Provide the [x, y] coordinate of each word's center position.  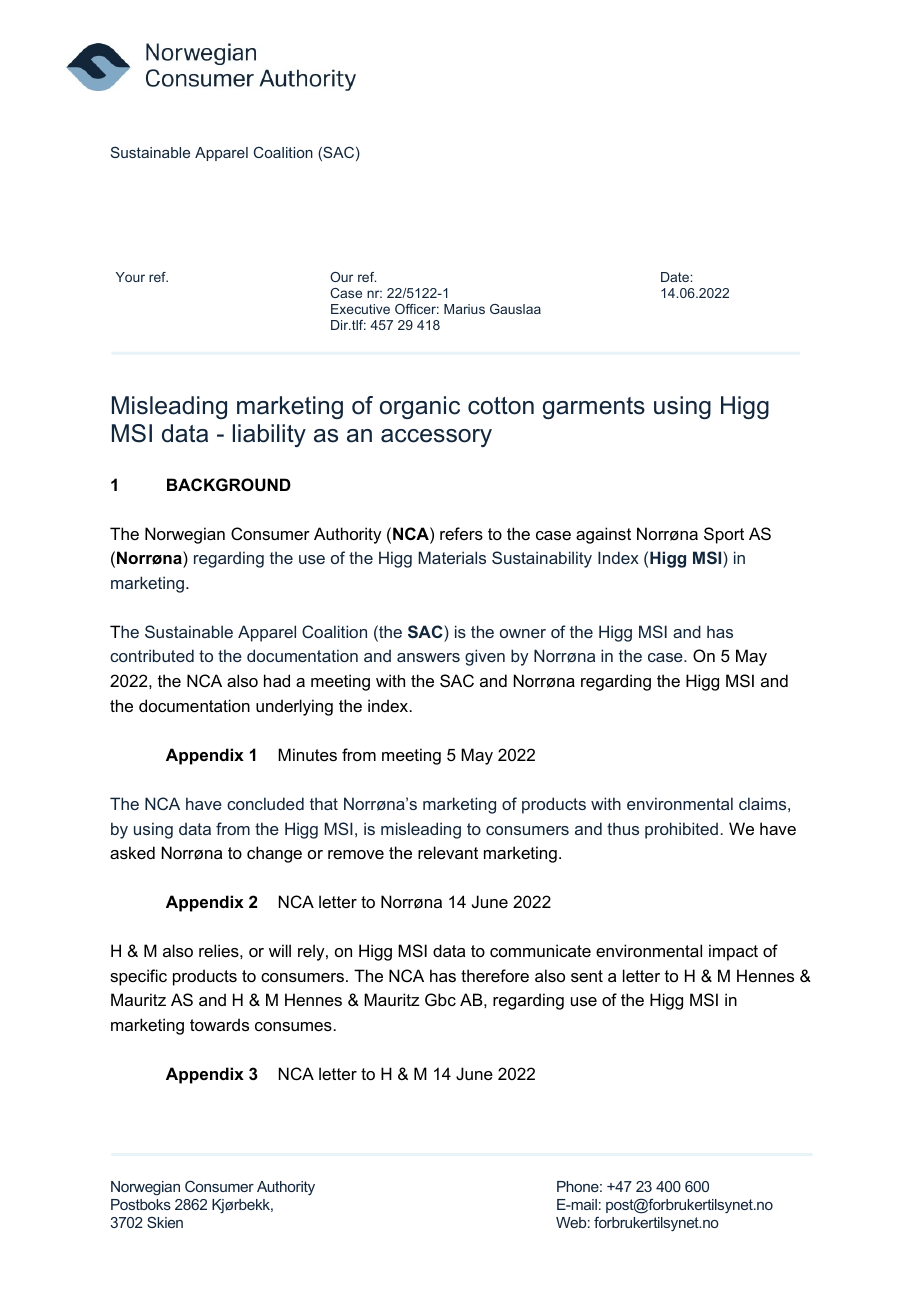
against [603, 535]
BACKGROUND [229, 484]
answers [428, 657]
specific [138, 977]
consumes [293, 1026]
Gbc [440, 999]
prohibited [681, 830]
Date [676, 277]
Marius [464, 309]
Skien [165, 1222]
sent [587, 976]
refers [461, 533]
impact [733, 952]
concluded [265, 803]
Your [130, 277]
